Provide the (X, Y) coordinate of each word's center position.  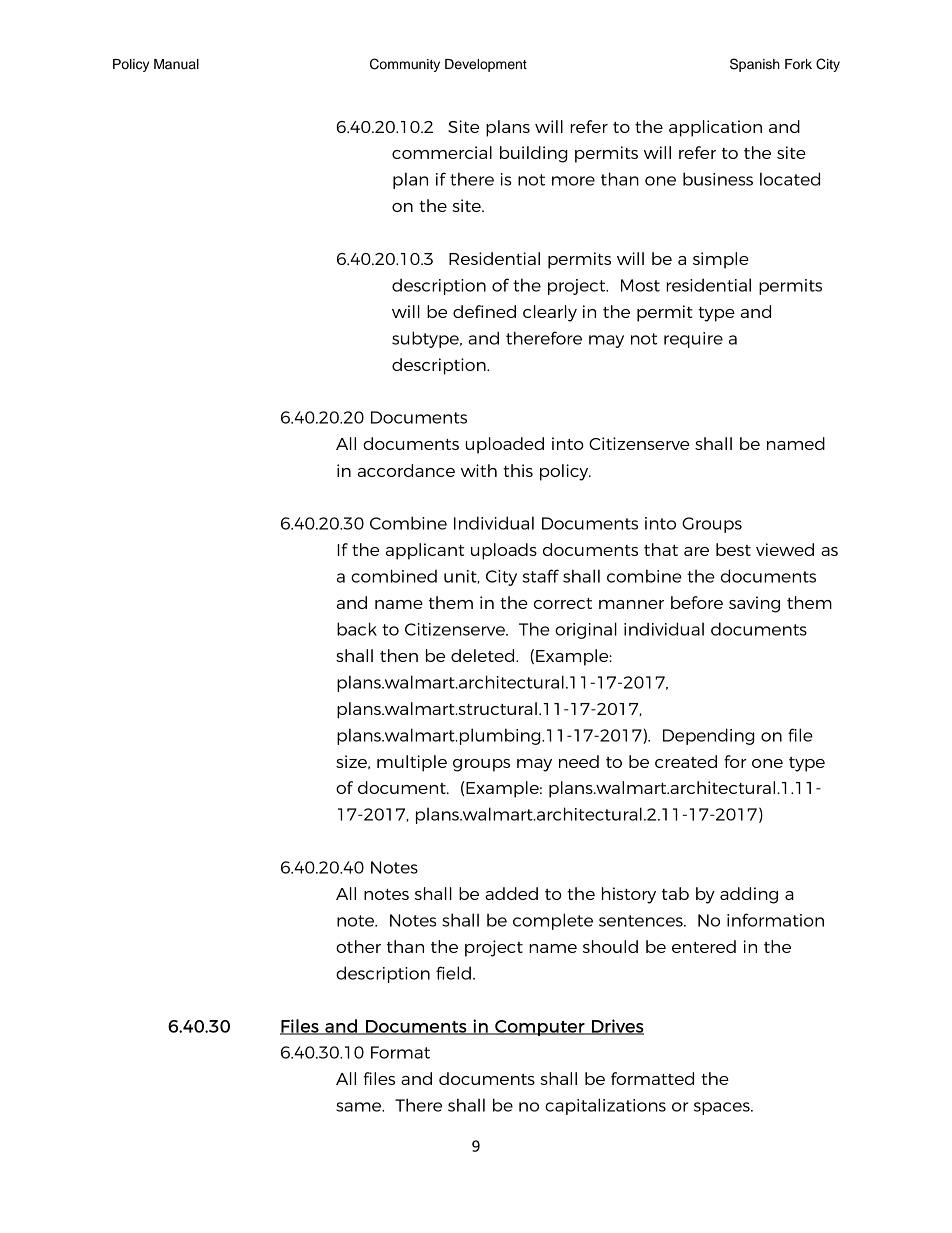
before (697, 602)
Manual (176, 64)
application (715, 128)
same (360, 1107)
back (357, 629)
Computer (540, 1028)
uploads (504, 551)
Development (486, 65)
